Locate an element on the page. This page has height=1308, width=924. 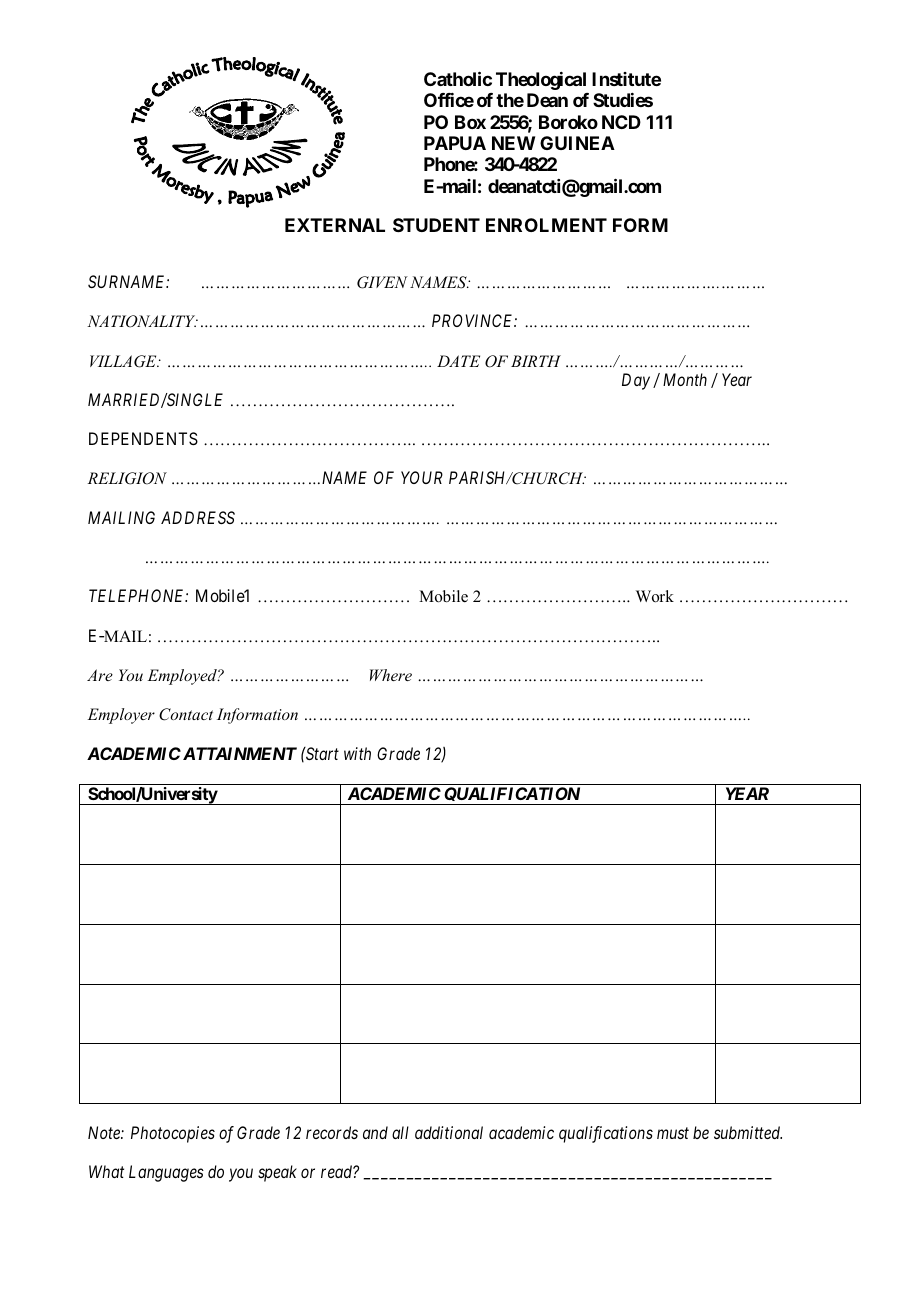
Photocopies is located at coordinates (173, 1134).
